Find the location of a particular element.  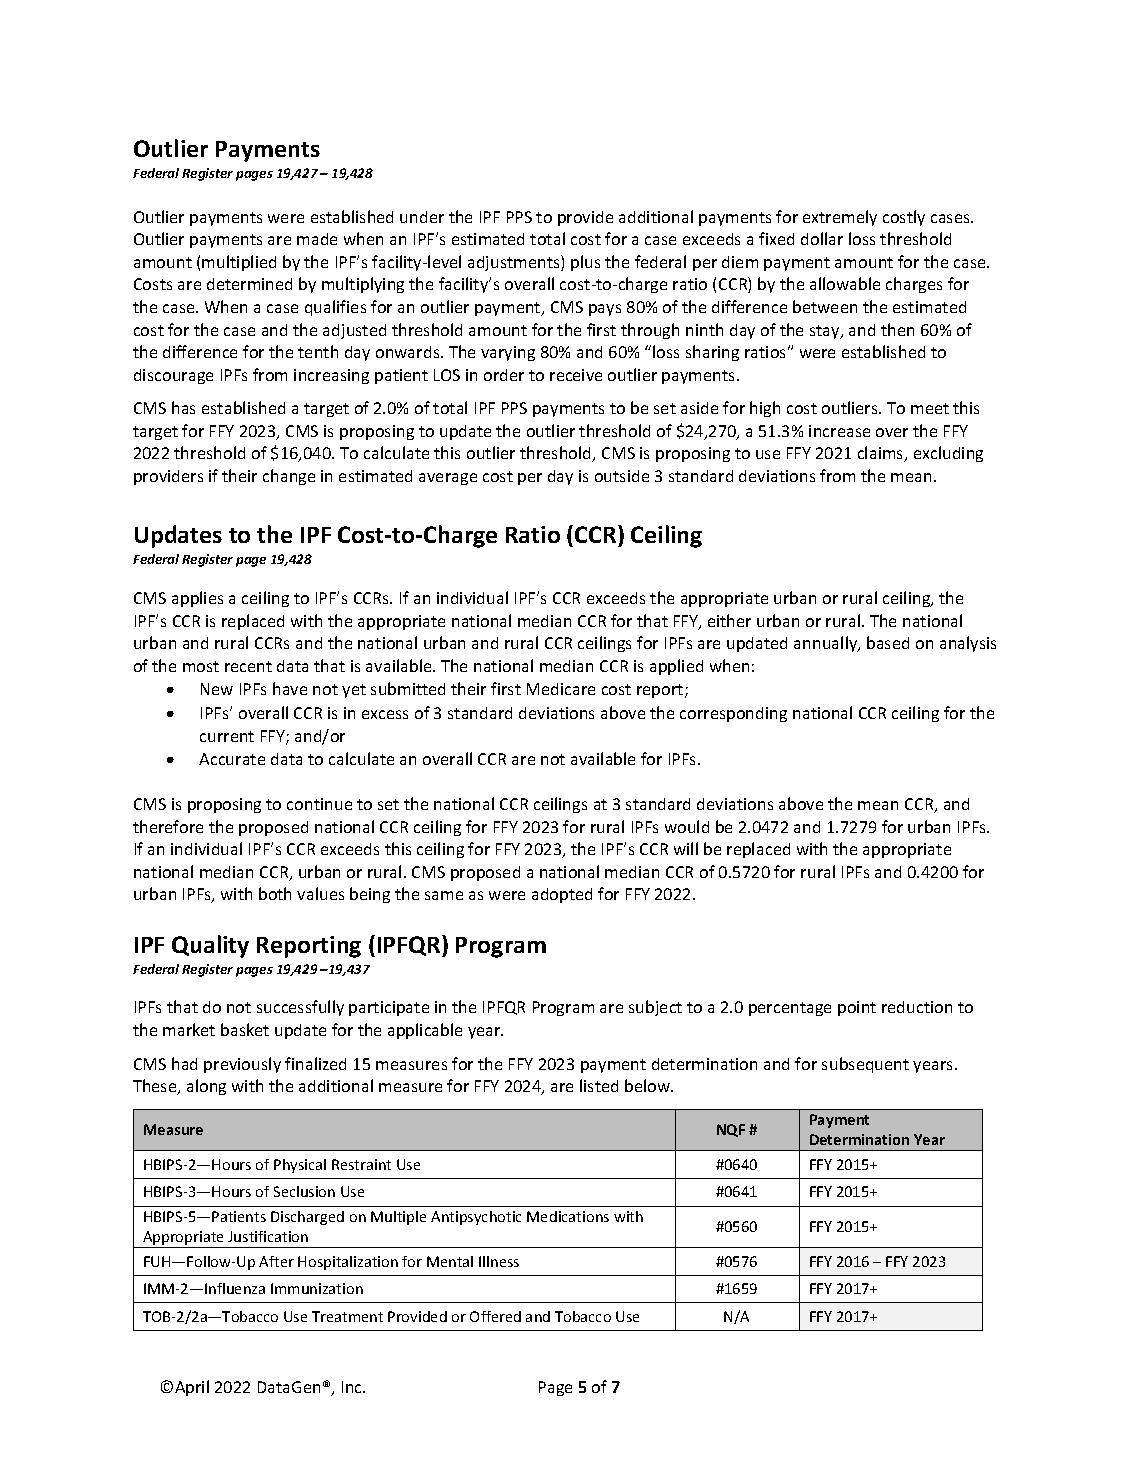

adopted is located at coordinates (562, 895).
